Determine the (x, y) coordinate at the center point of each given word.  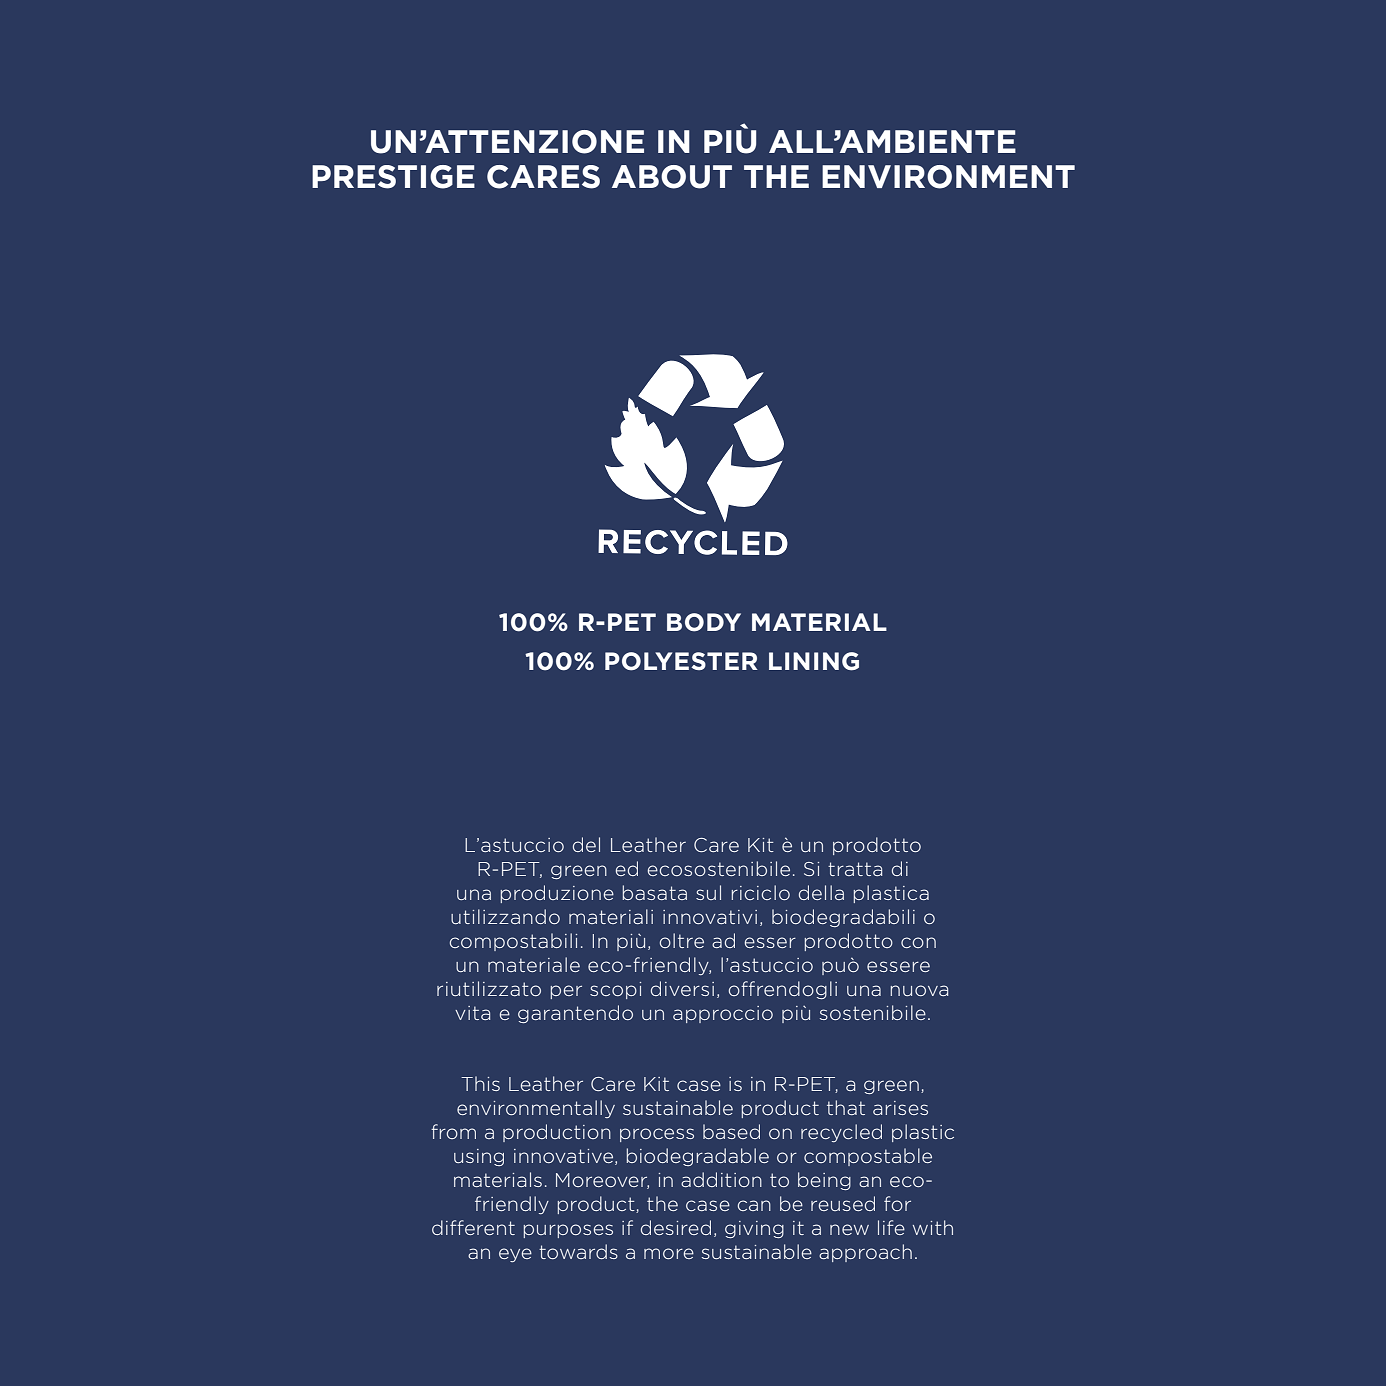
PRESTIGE (393, 177)
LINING (814, 661)
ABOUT (672, 177)
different (473, 1227)
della (821, 892)
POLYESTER (681, 661)
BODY (704, 622)
